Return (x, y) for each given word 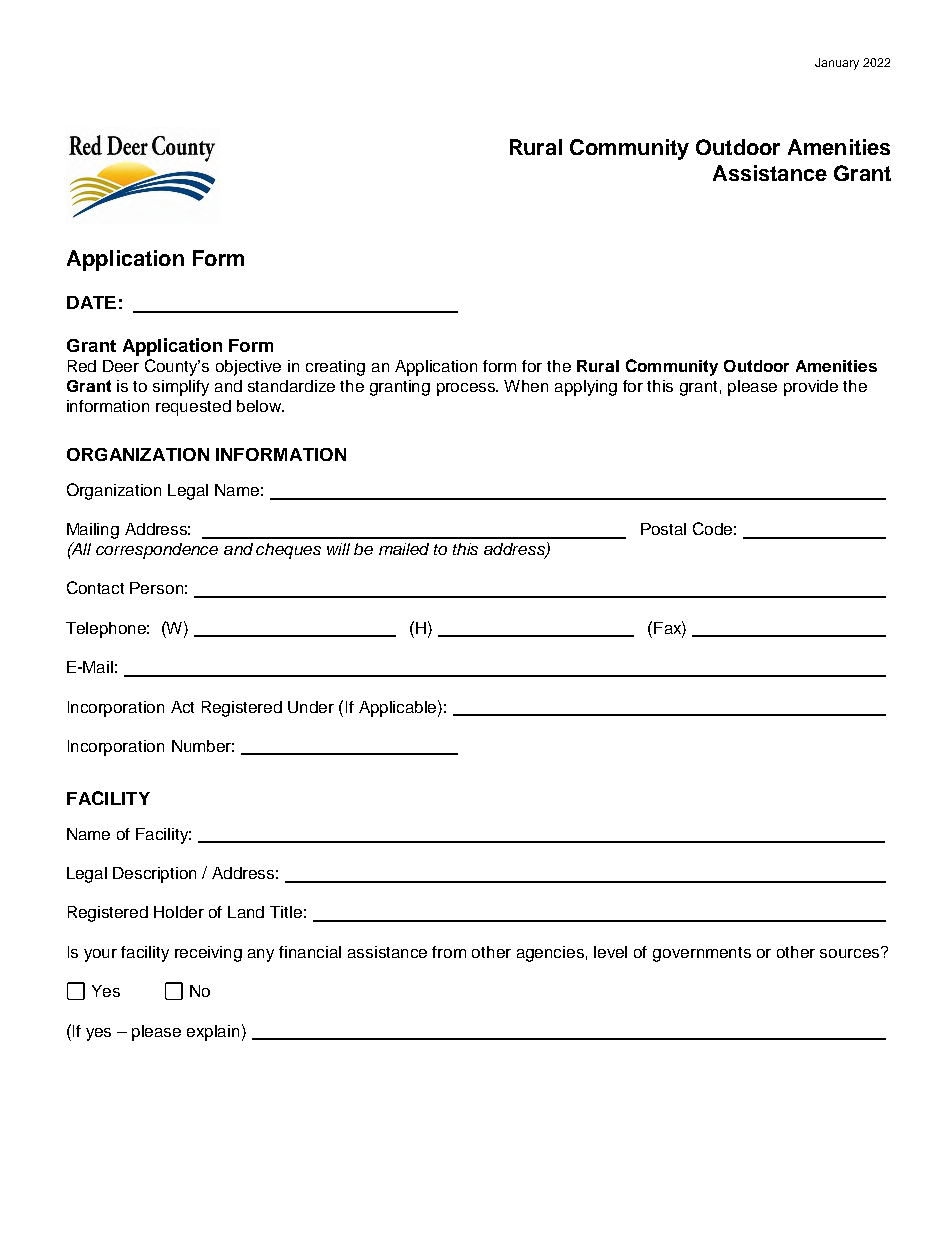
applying (586, 388)
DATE (91, 302)
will (338, 549)
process (467, 389)
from (449, 952)
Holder (179, 912)
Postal (663, 529)
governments (702, 954)
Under (311, 707)
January (837, 64)
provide (811, 388)
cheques (288, 551)
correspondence (157, 551)
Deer (121, 366)
